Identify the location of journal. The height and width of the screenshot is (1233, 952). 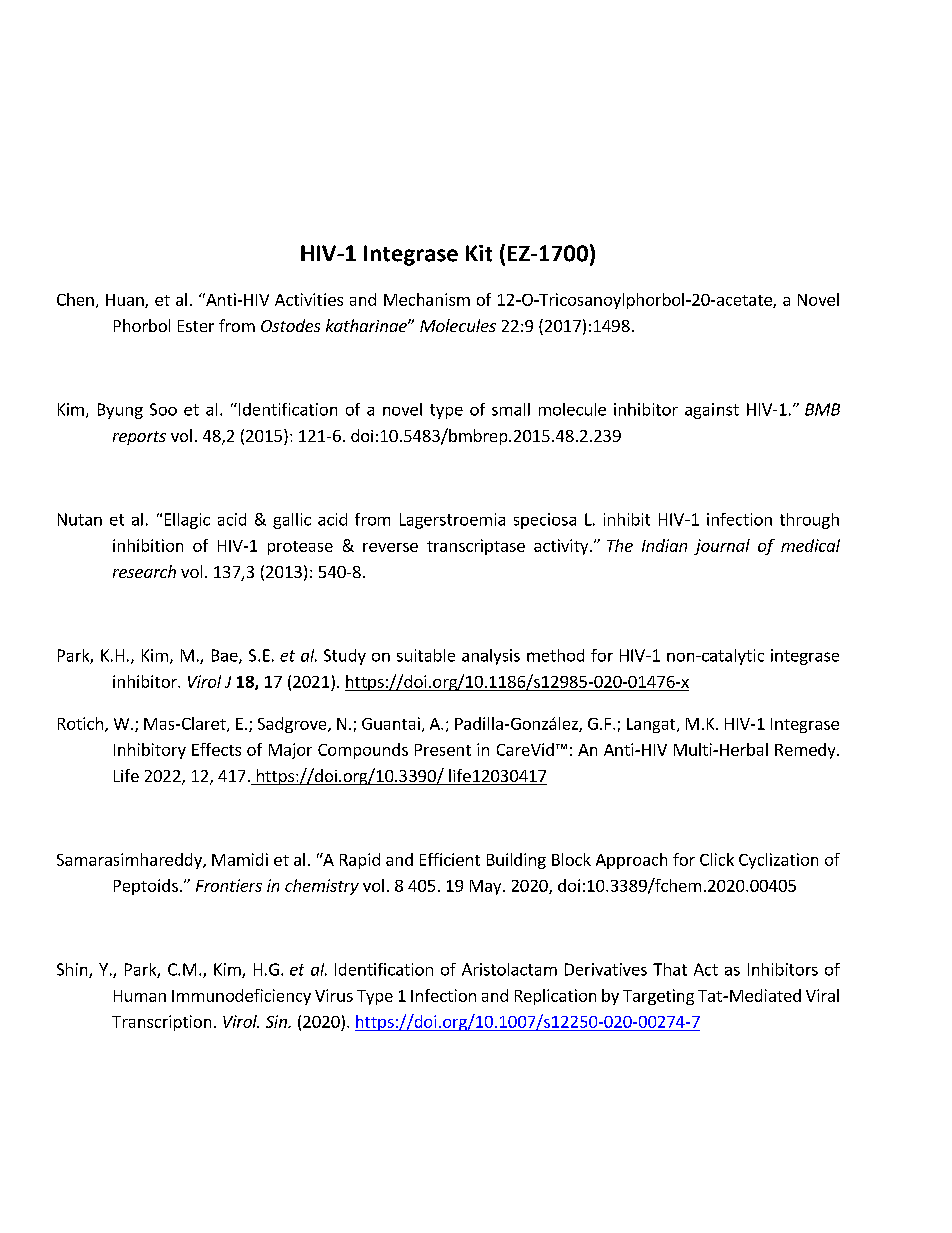
(722, 547).
